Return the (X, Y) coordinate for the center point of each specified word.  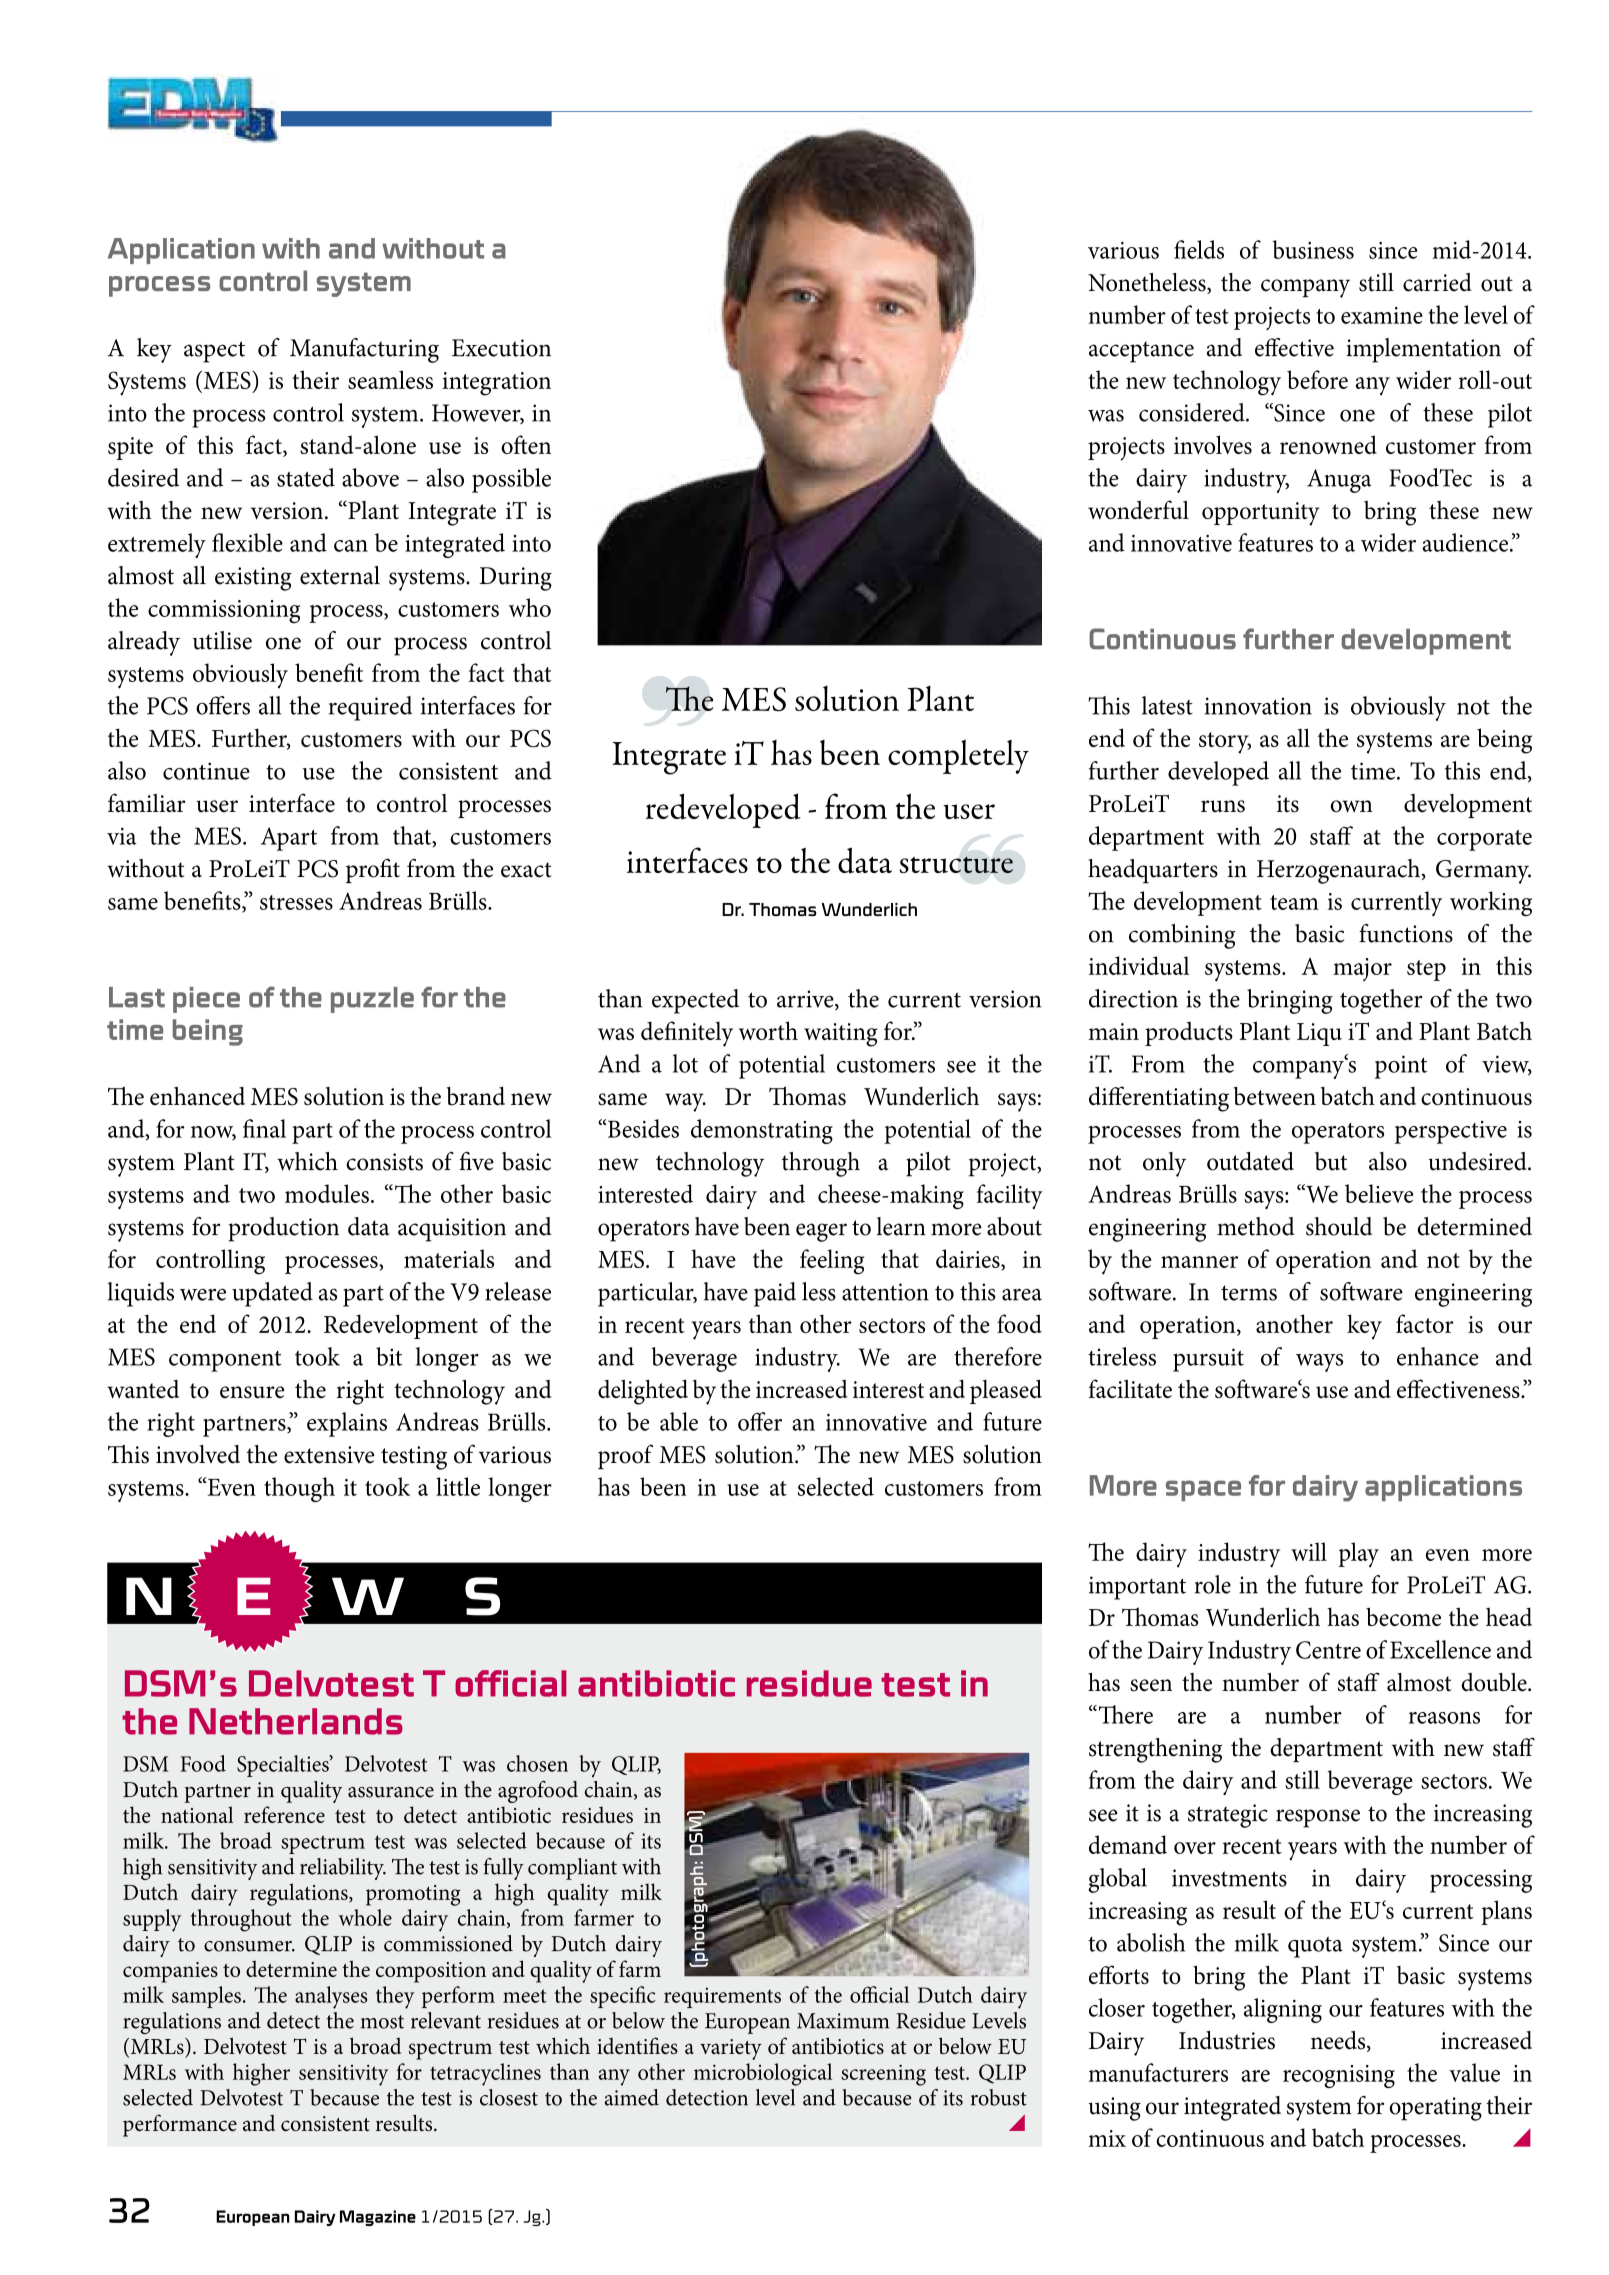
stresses (296, 902)
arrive (806, 1000)
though (299, 1489)
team (1294, 902)
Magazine (378, 2218)
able (679, 1421)
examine (1382, 315)
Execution (501, 348)
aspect (214, 352)
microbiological (763, 2074)
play (1358, 1555)
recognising (1339, 2076)
